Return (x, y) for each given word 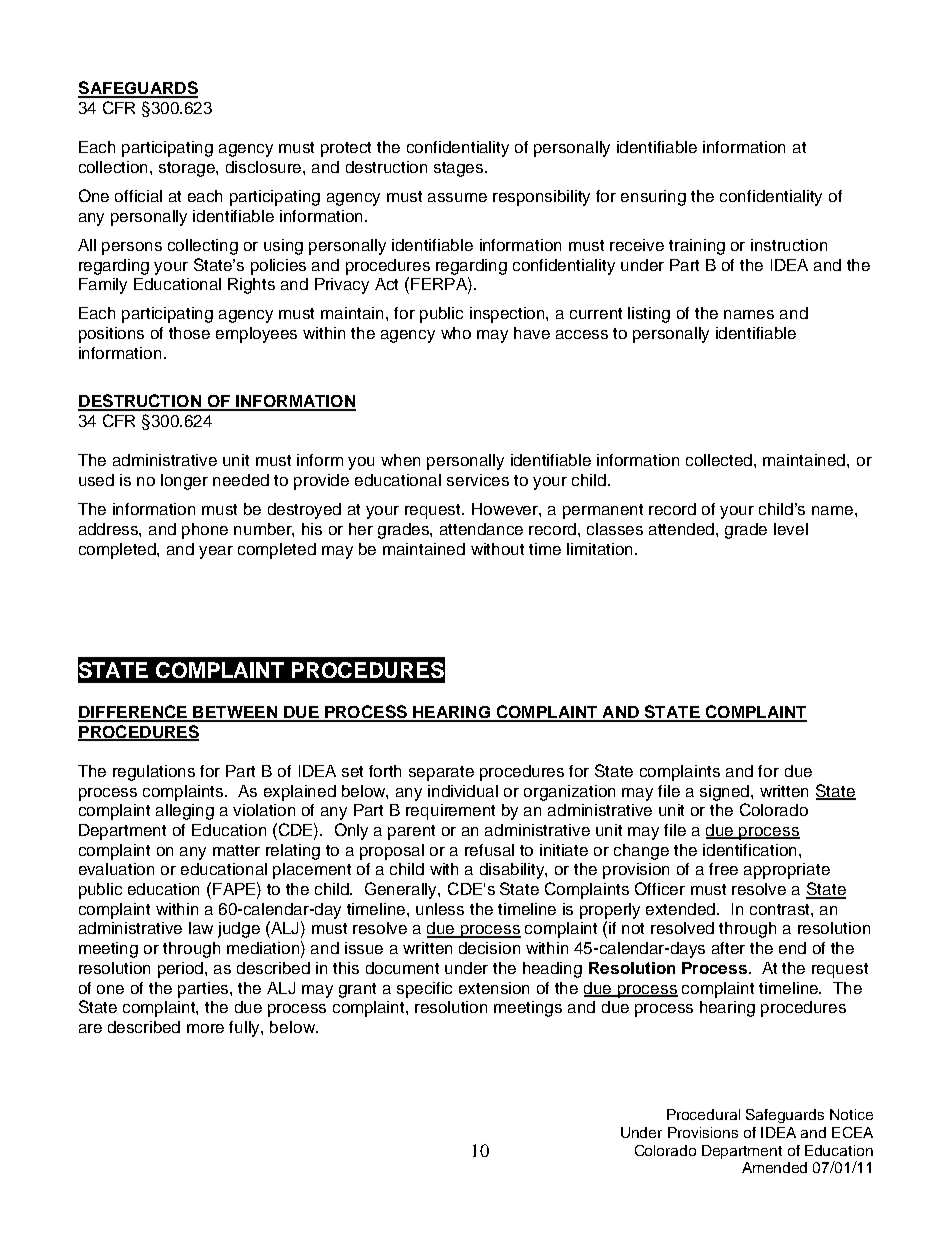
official (138, 196)
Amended (774, 1167)
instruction (789, 245)
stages (460, 169)
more (205, 1028)
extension (494, 988)
